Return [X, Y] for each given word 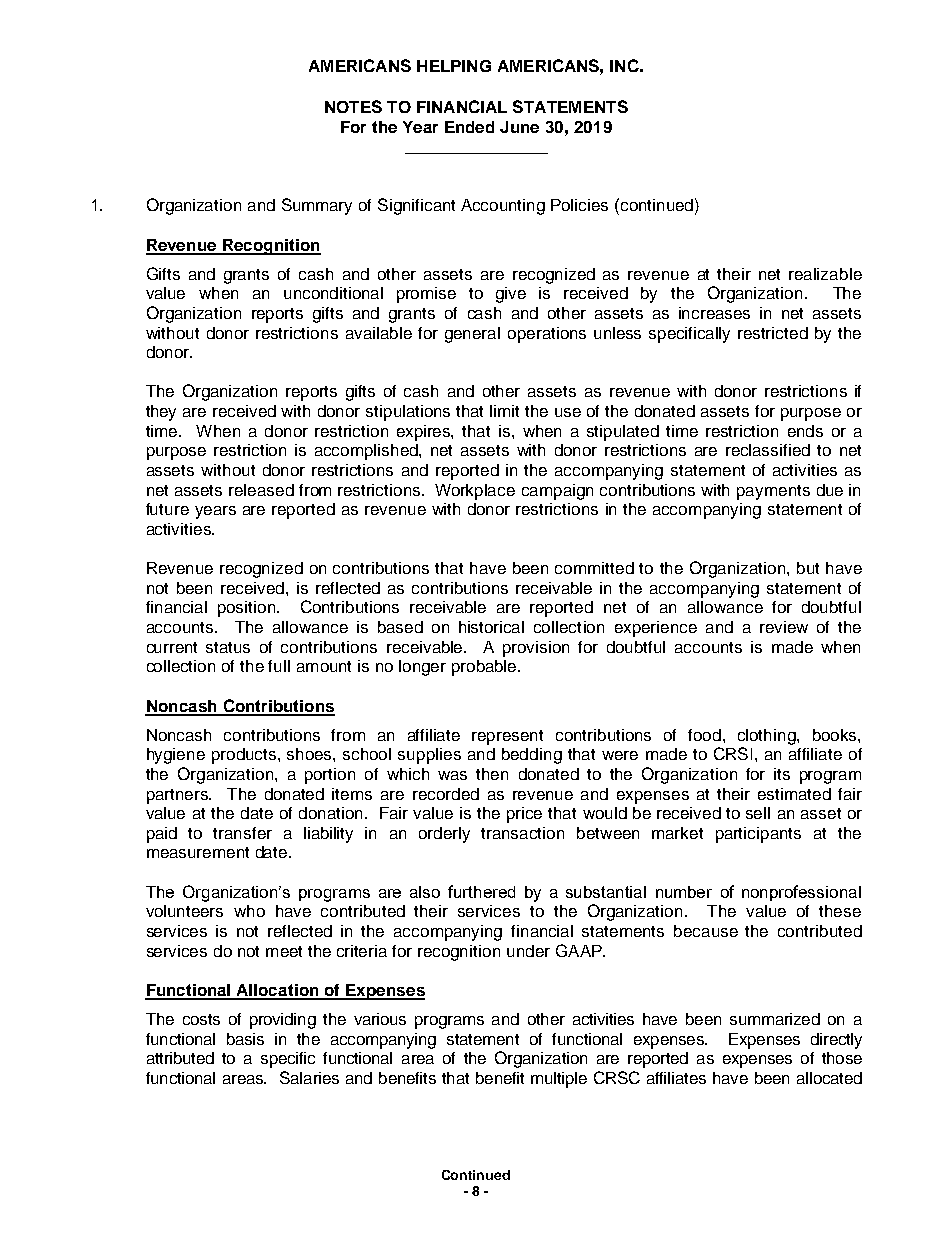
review [784, 627]
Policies [579, 205]
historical [491, 627]
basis [245, 1039]
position [248, 609]
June [519, 127]
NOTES [353, 106]
